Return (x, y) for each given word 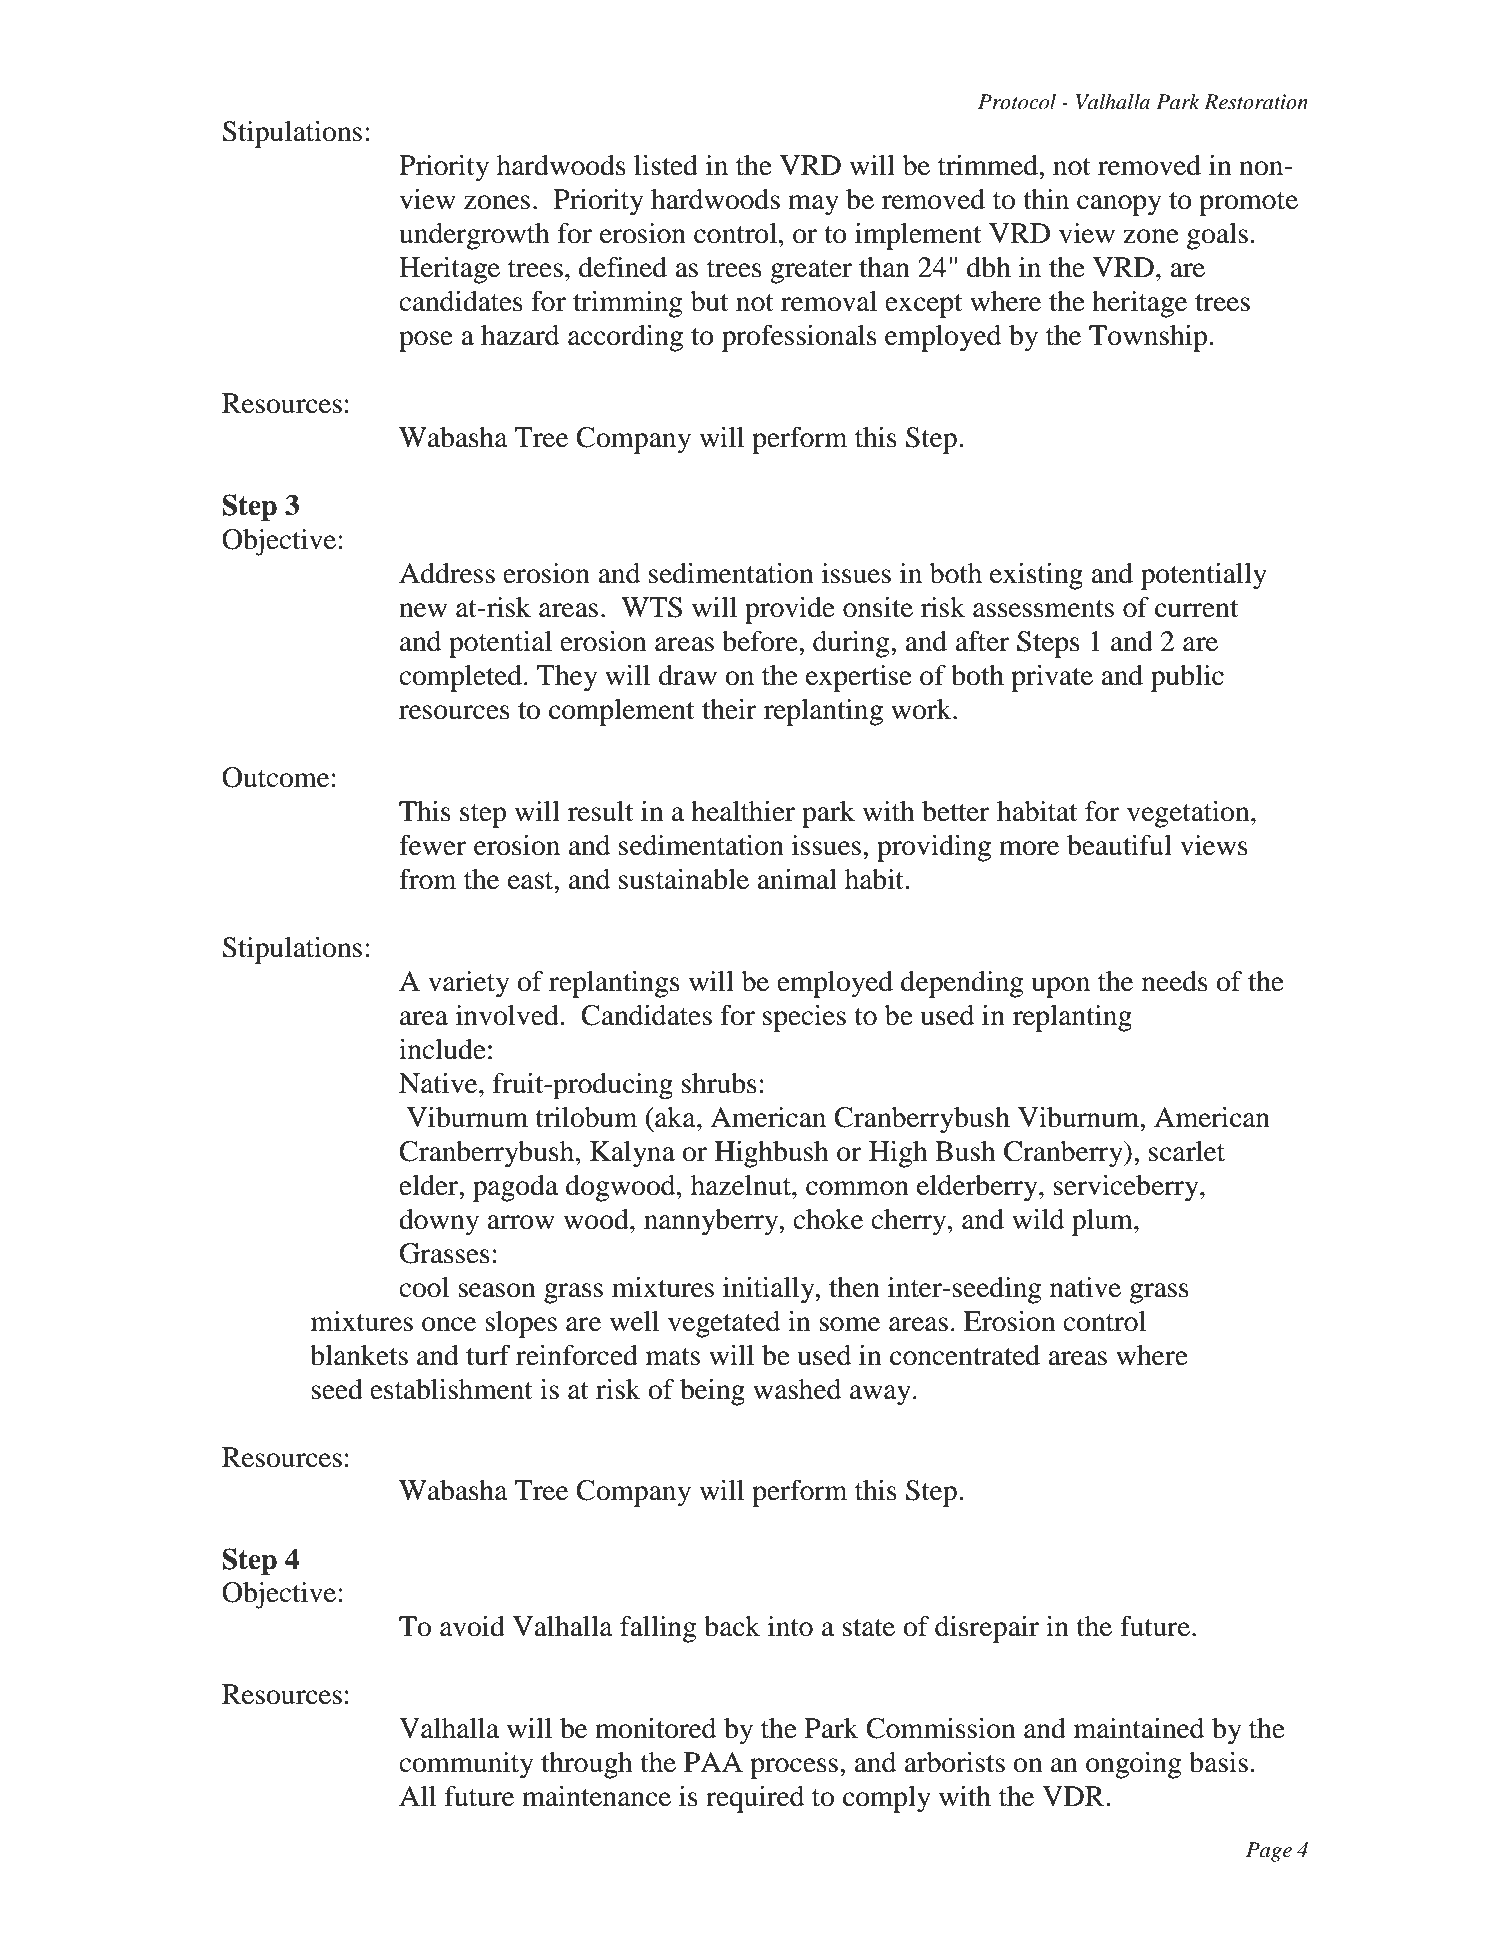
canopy (1119, 205)
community (466, 1765)
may (813, 205)
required (755, 1799)
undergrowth (474, 236)
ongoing (1134, 1765)
